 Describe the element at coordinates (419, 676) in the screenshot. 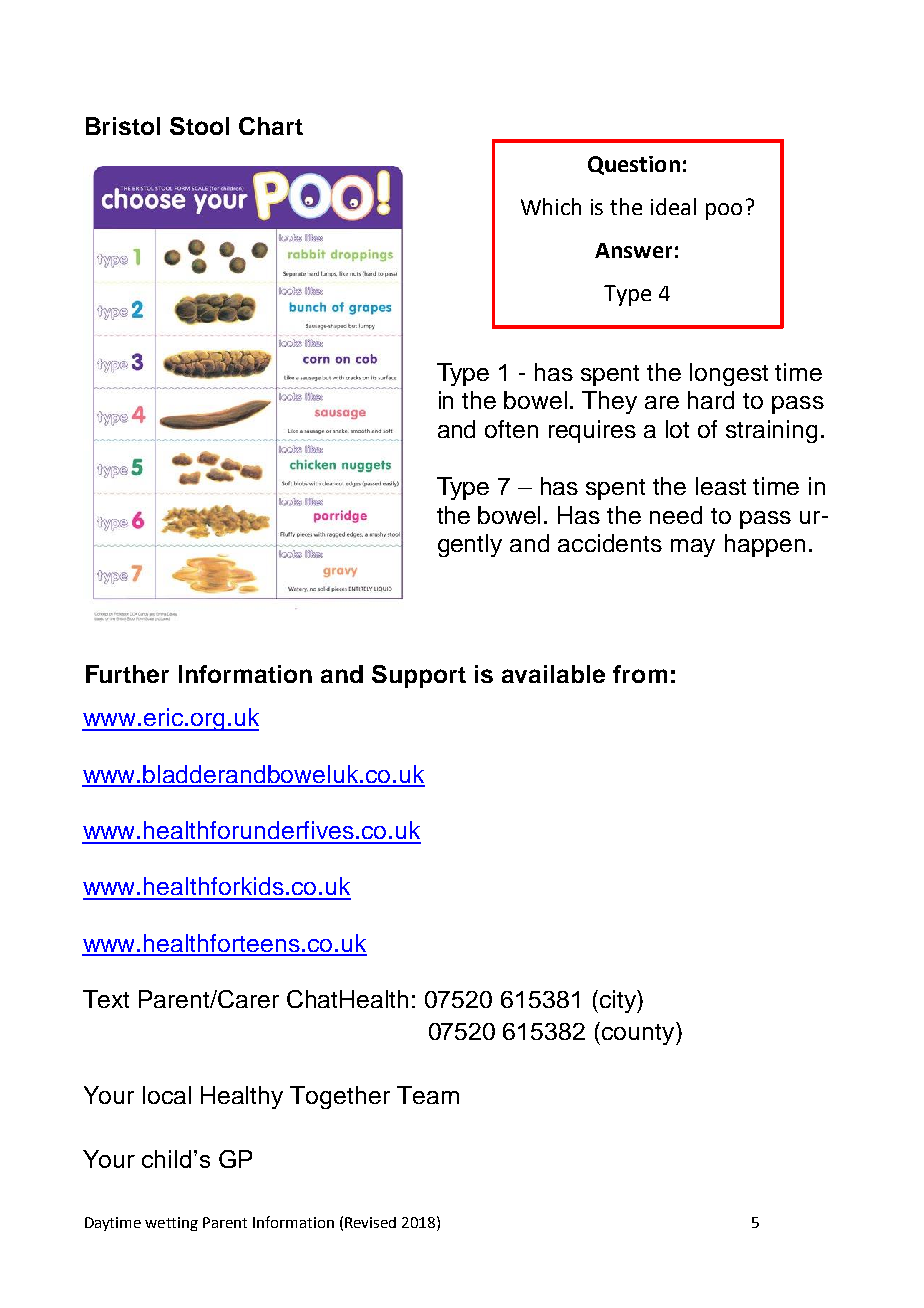

I see `Support` at that location.
